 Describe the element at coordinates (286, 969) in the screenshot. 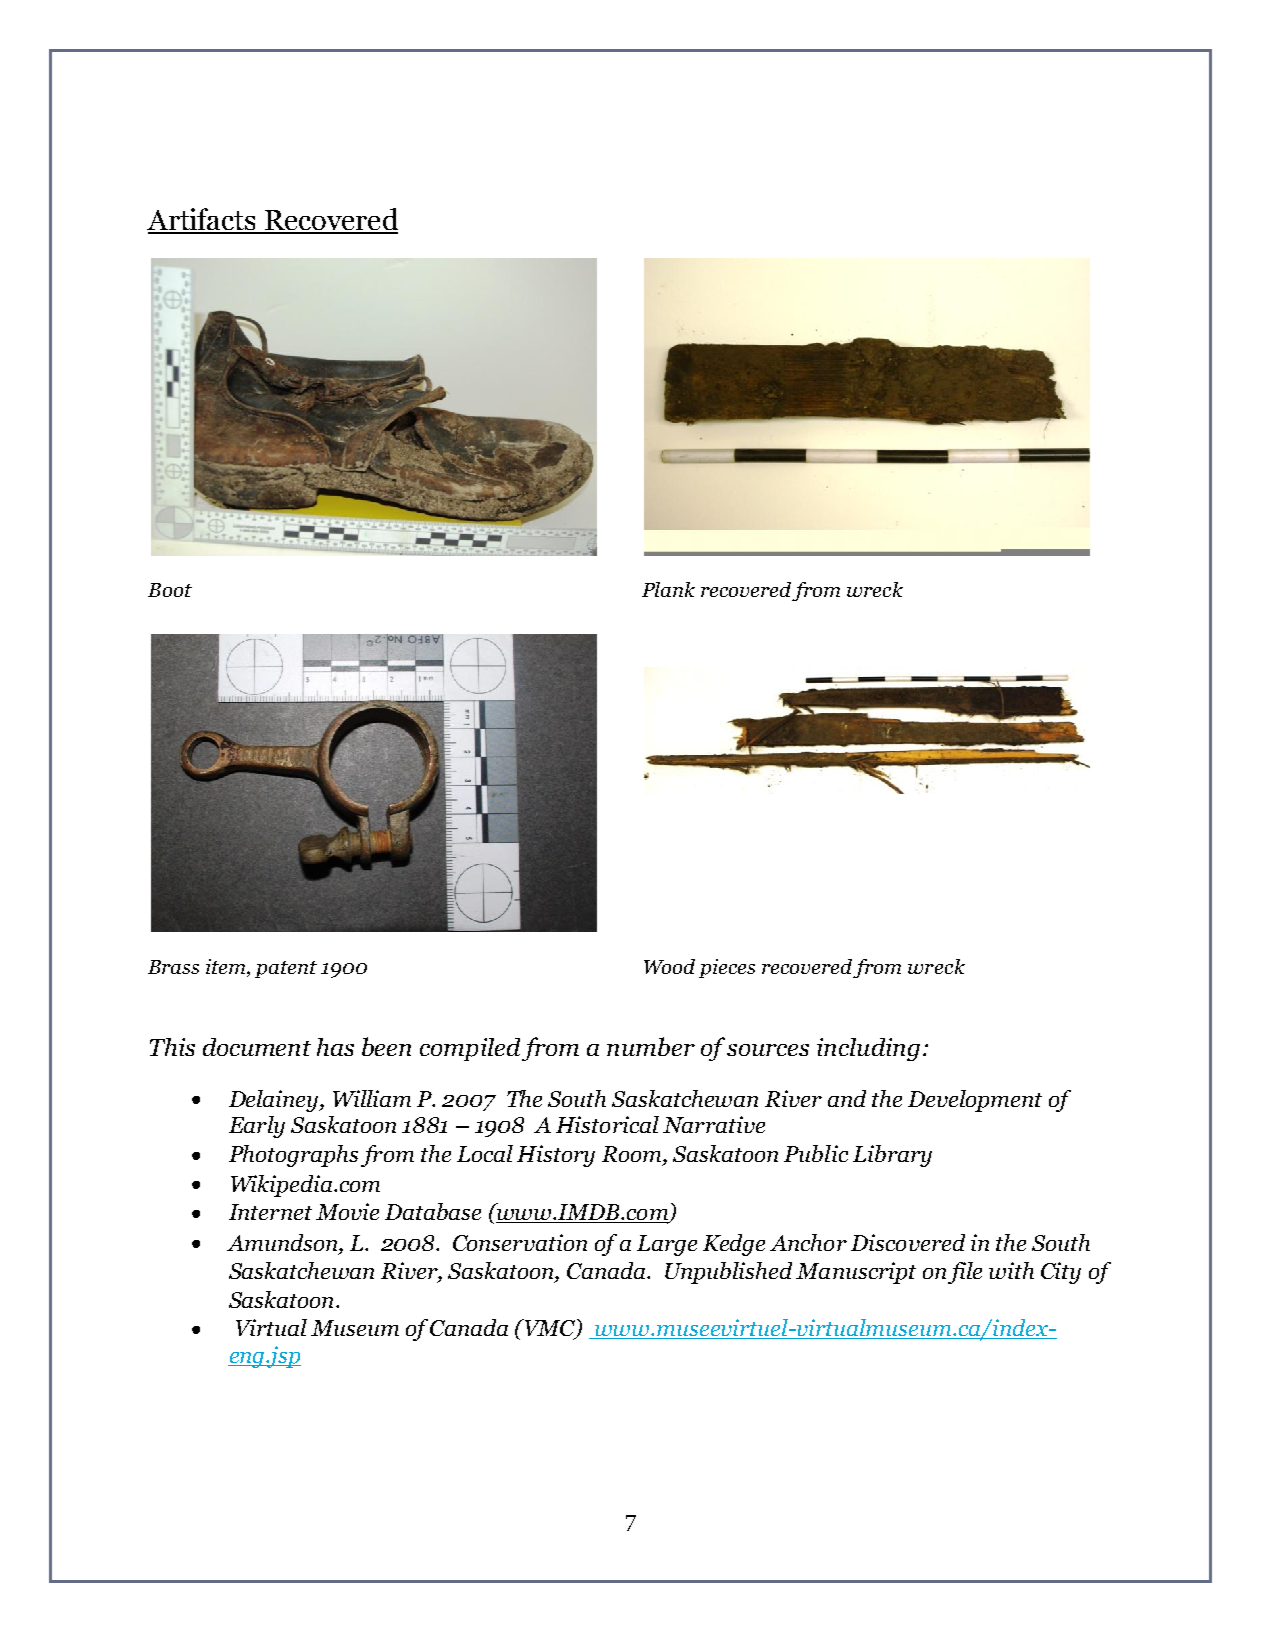

I see `patent` at that location.
